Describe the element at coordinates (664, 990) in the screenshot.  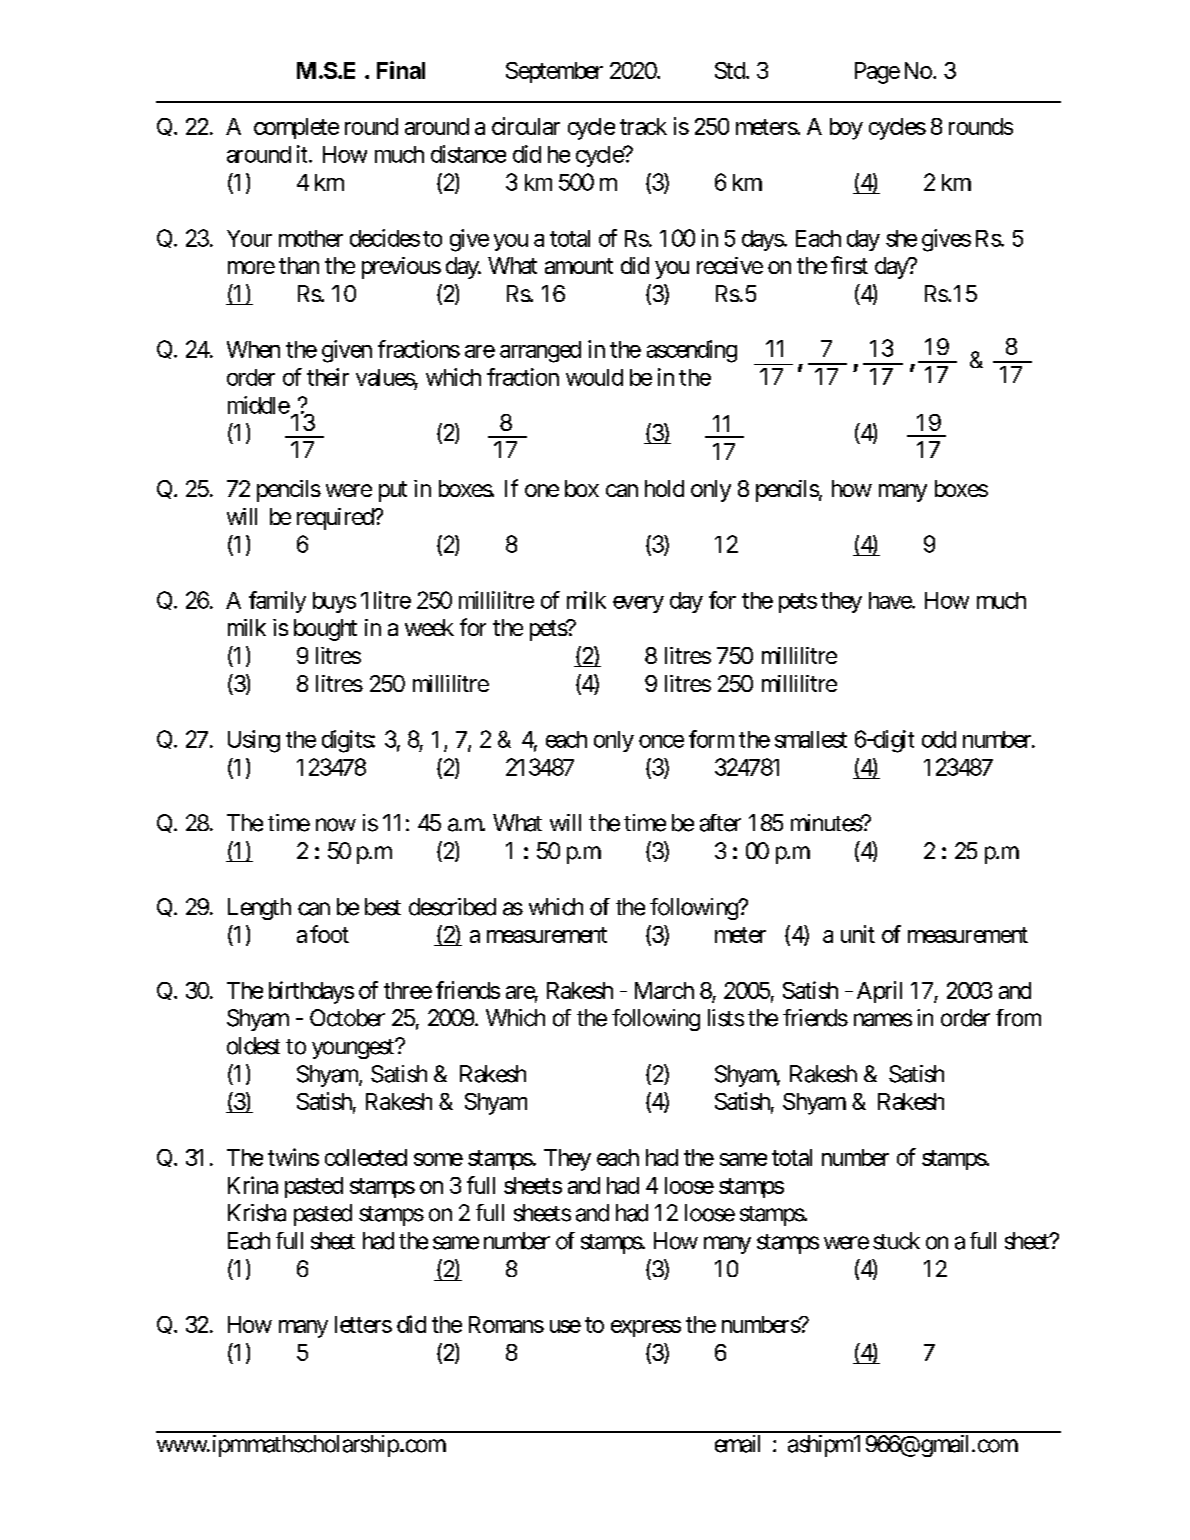
I see `March` at that location.
